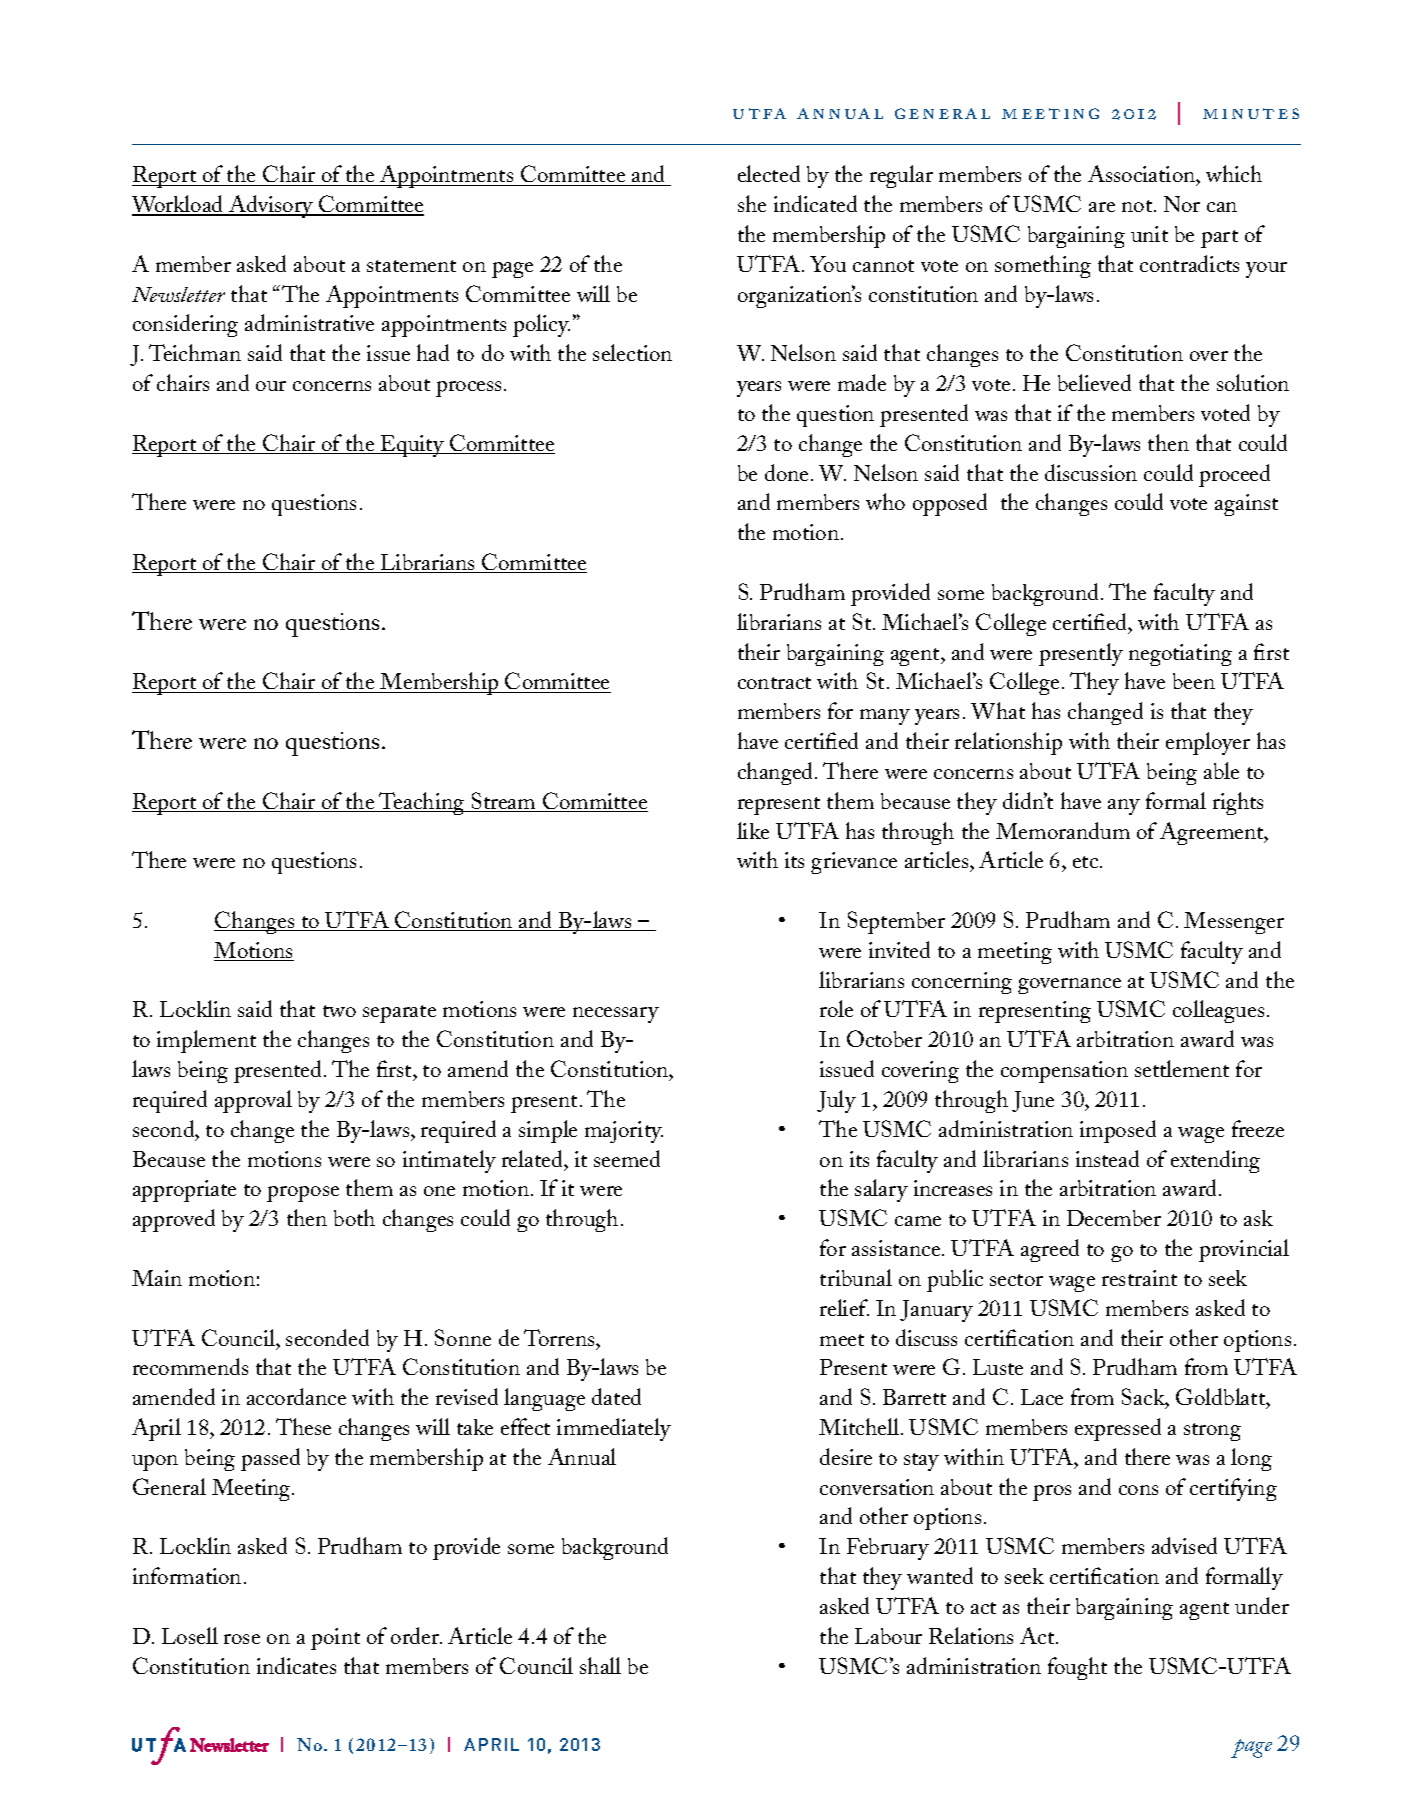 The height and width of the screenshot is (1817, 1404). What do you see at coordinates (752, 203) in the screenshot?
I see `she` at bounding box center [752, 203].
